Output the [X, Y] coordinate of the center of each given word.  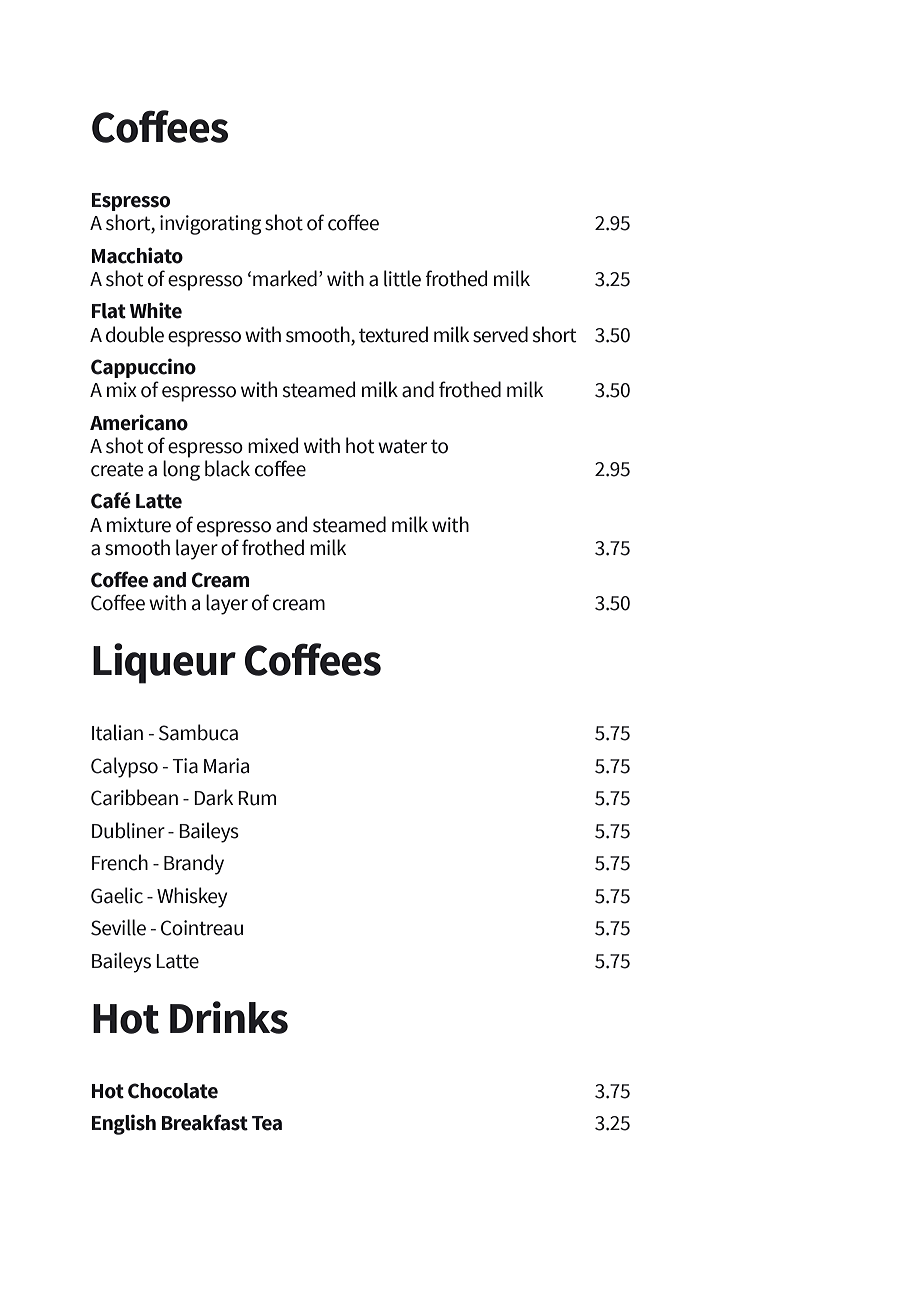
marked [285, 278]
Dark [213, 797]
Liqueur [164, 663]
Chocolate [173, 1091]
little [402, 278]
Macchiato [137, 255]
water [402, 446]
